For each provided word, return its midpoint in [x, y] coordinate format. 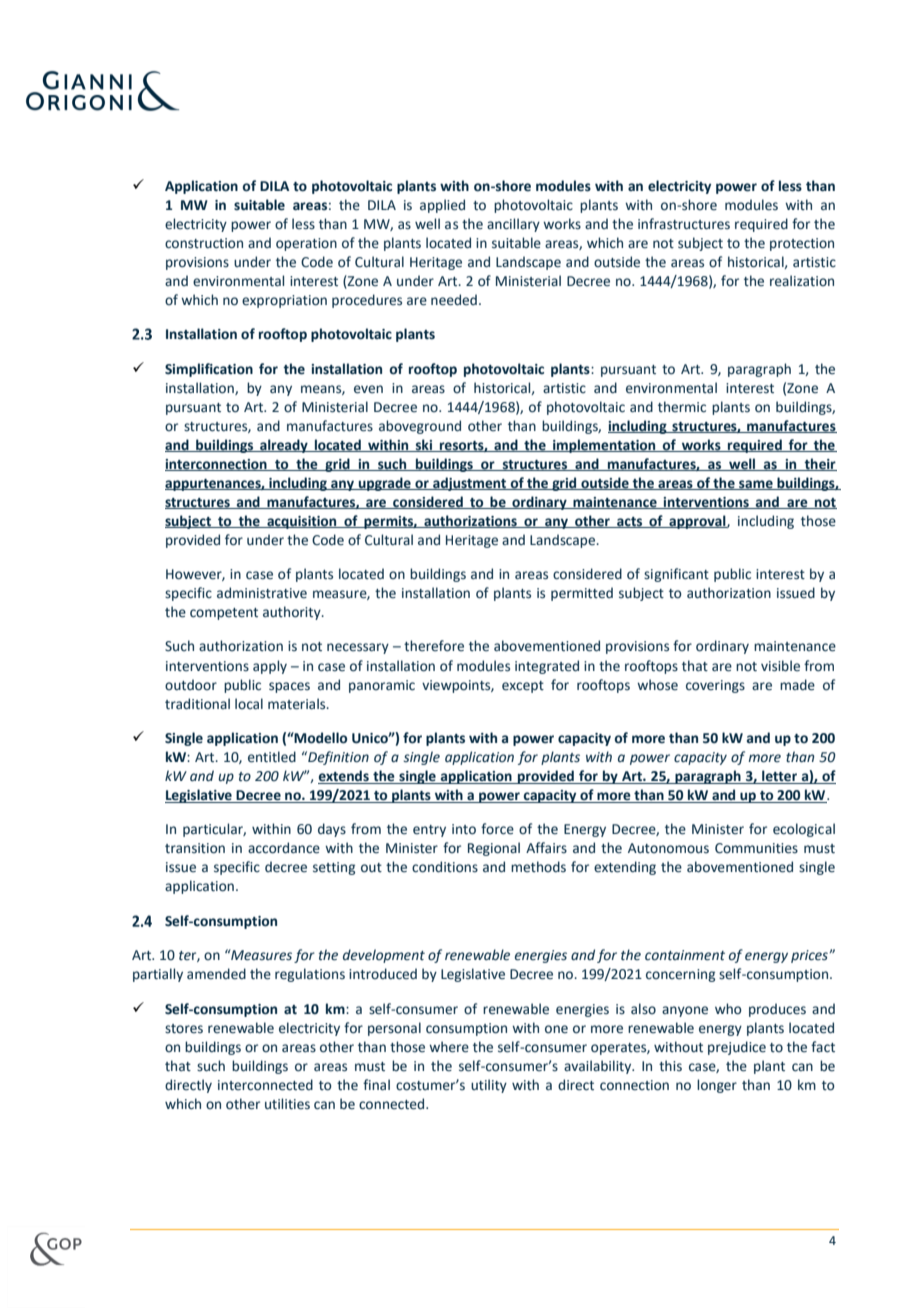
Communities [756, 848]
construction [204, 243]
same [756, 485]
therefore [434, 646]
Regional [494, 849]
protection [802, 244]
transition [195, 848]
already [284, 446]
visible [780, 666]
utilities [287, 1104]
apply [270, 667]
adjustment [470, 484]
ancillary [513, 225]
